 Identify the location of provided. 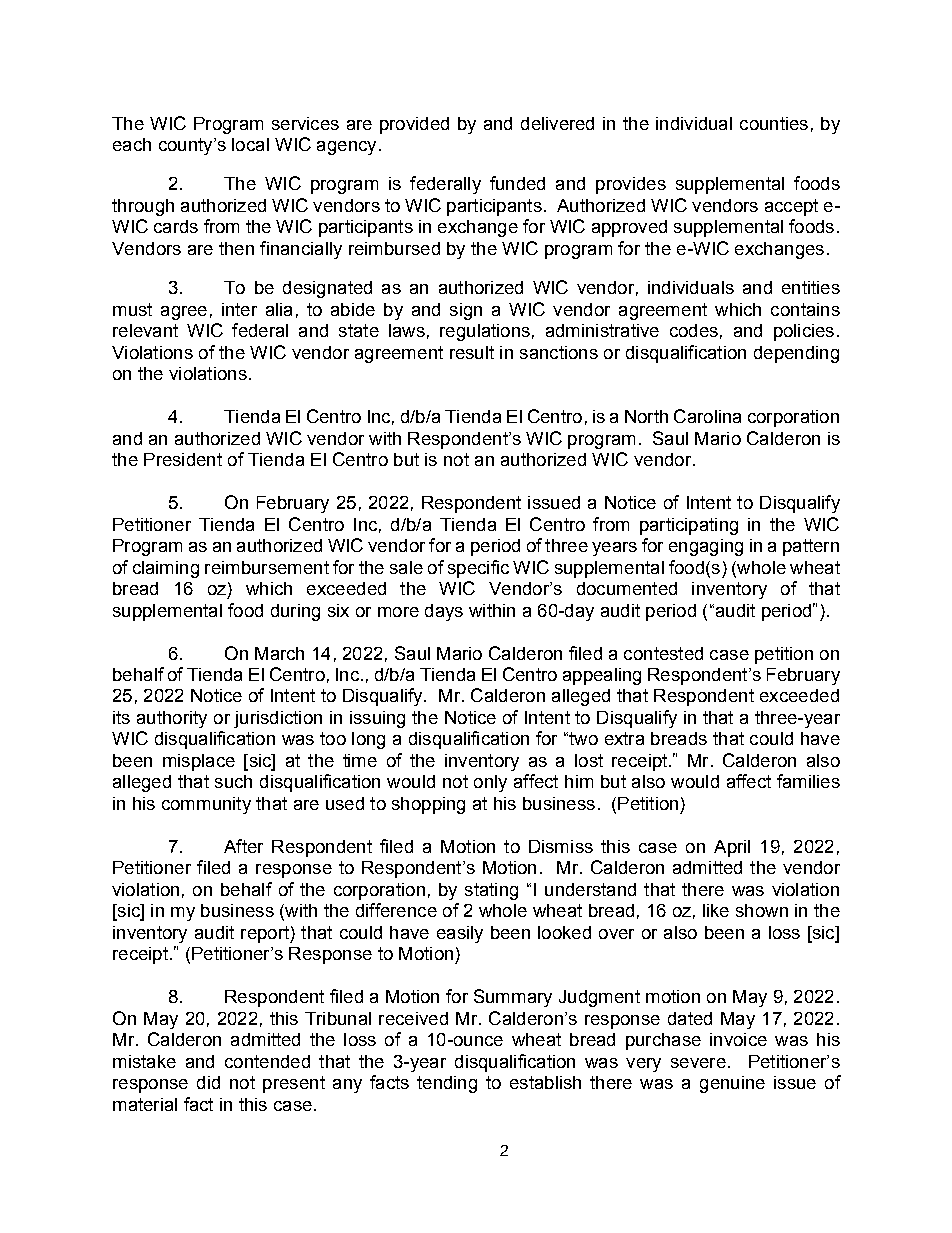
(414, 125).
